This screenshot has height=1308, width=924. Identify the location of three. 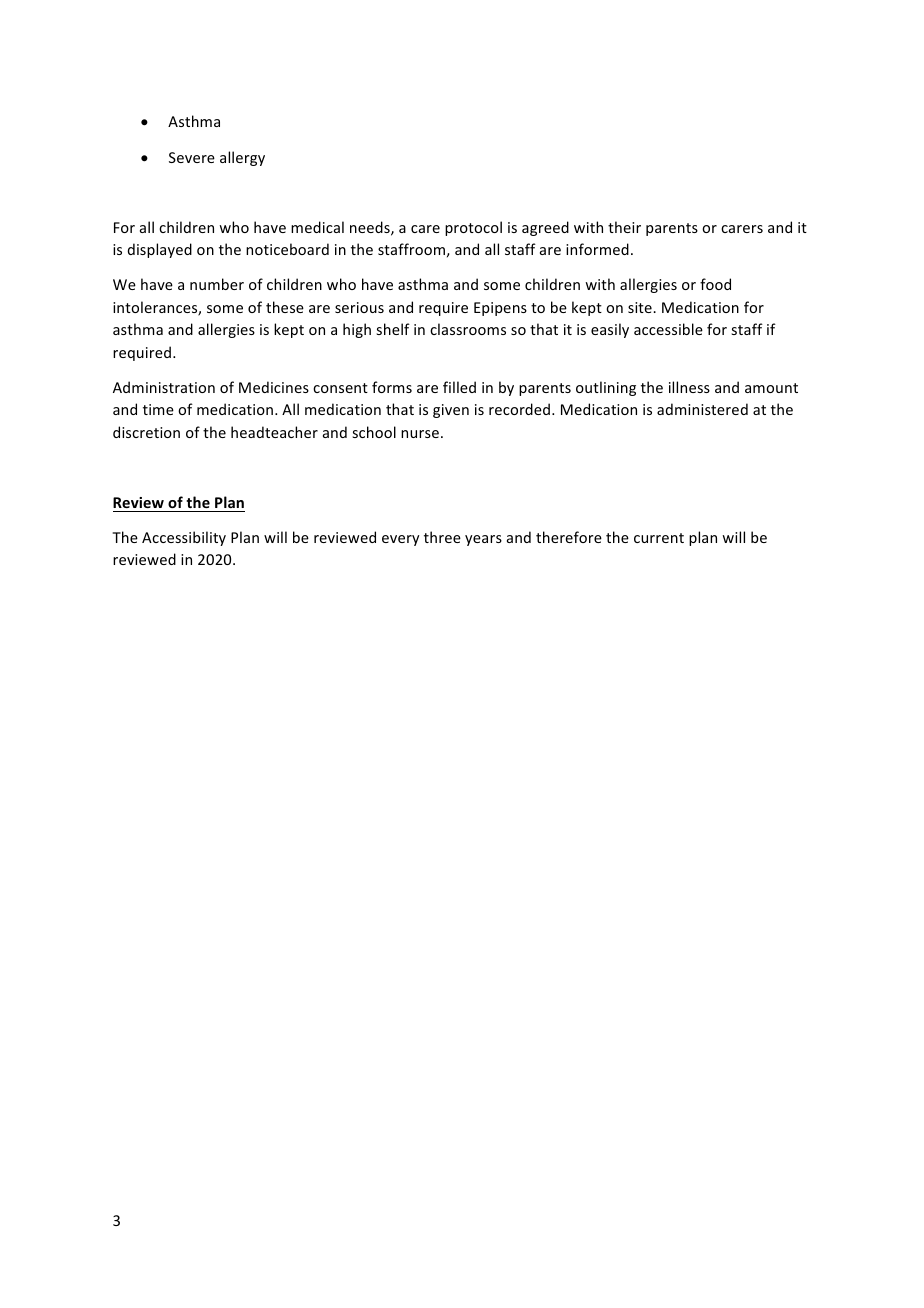
(442, 537).
